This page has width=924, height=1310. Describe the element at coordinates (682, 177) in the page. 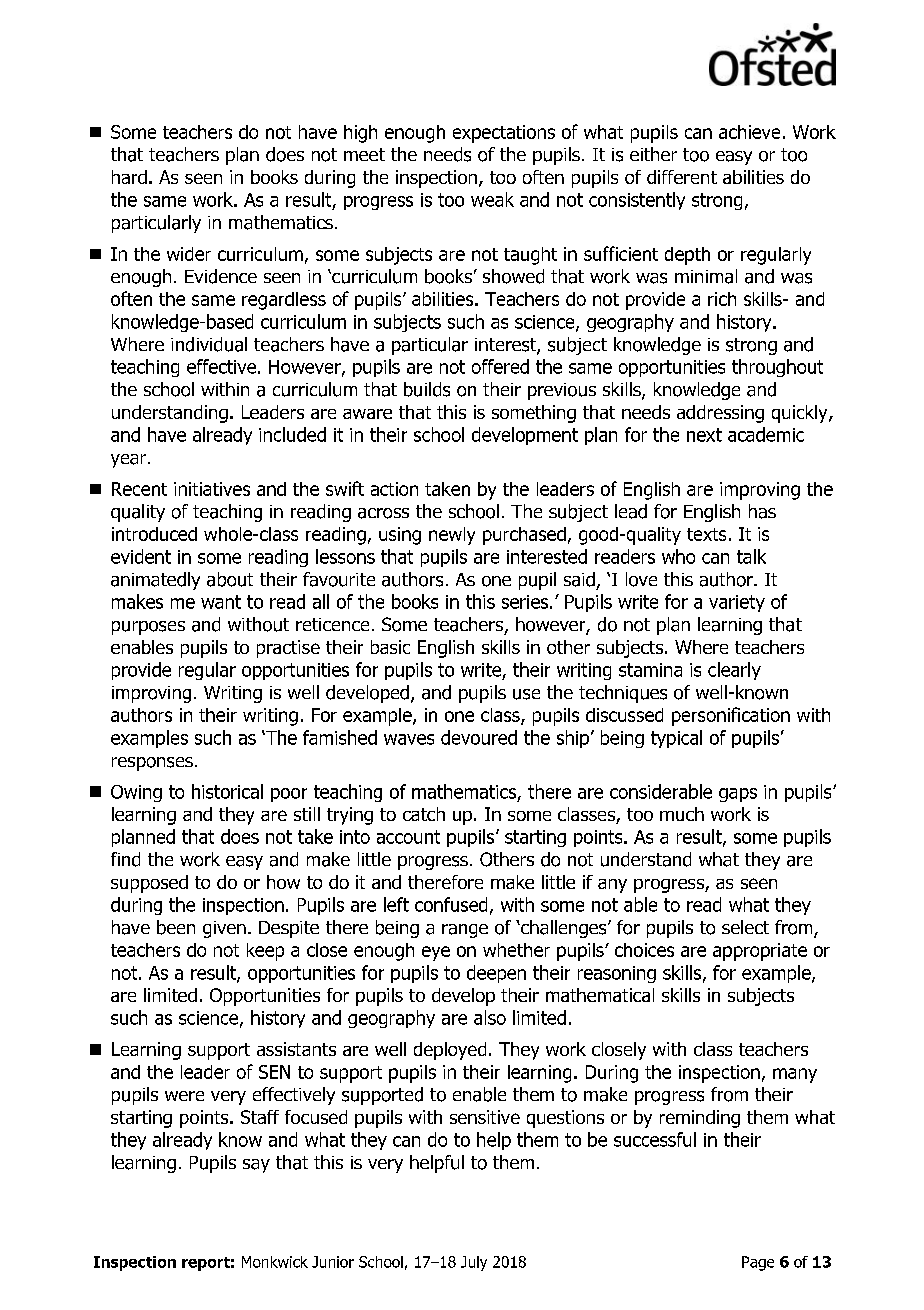

I see `different` at that location.
